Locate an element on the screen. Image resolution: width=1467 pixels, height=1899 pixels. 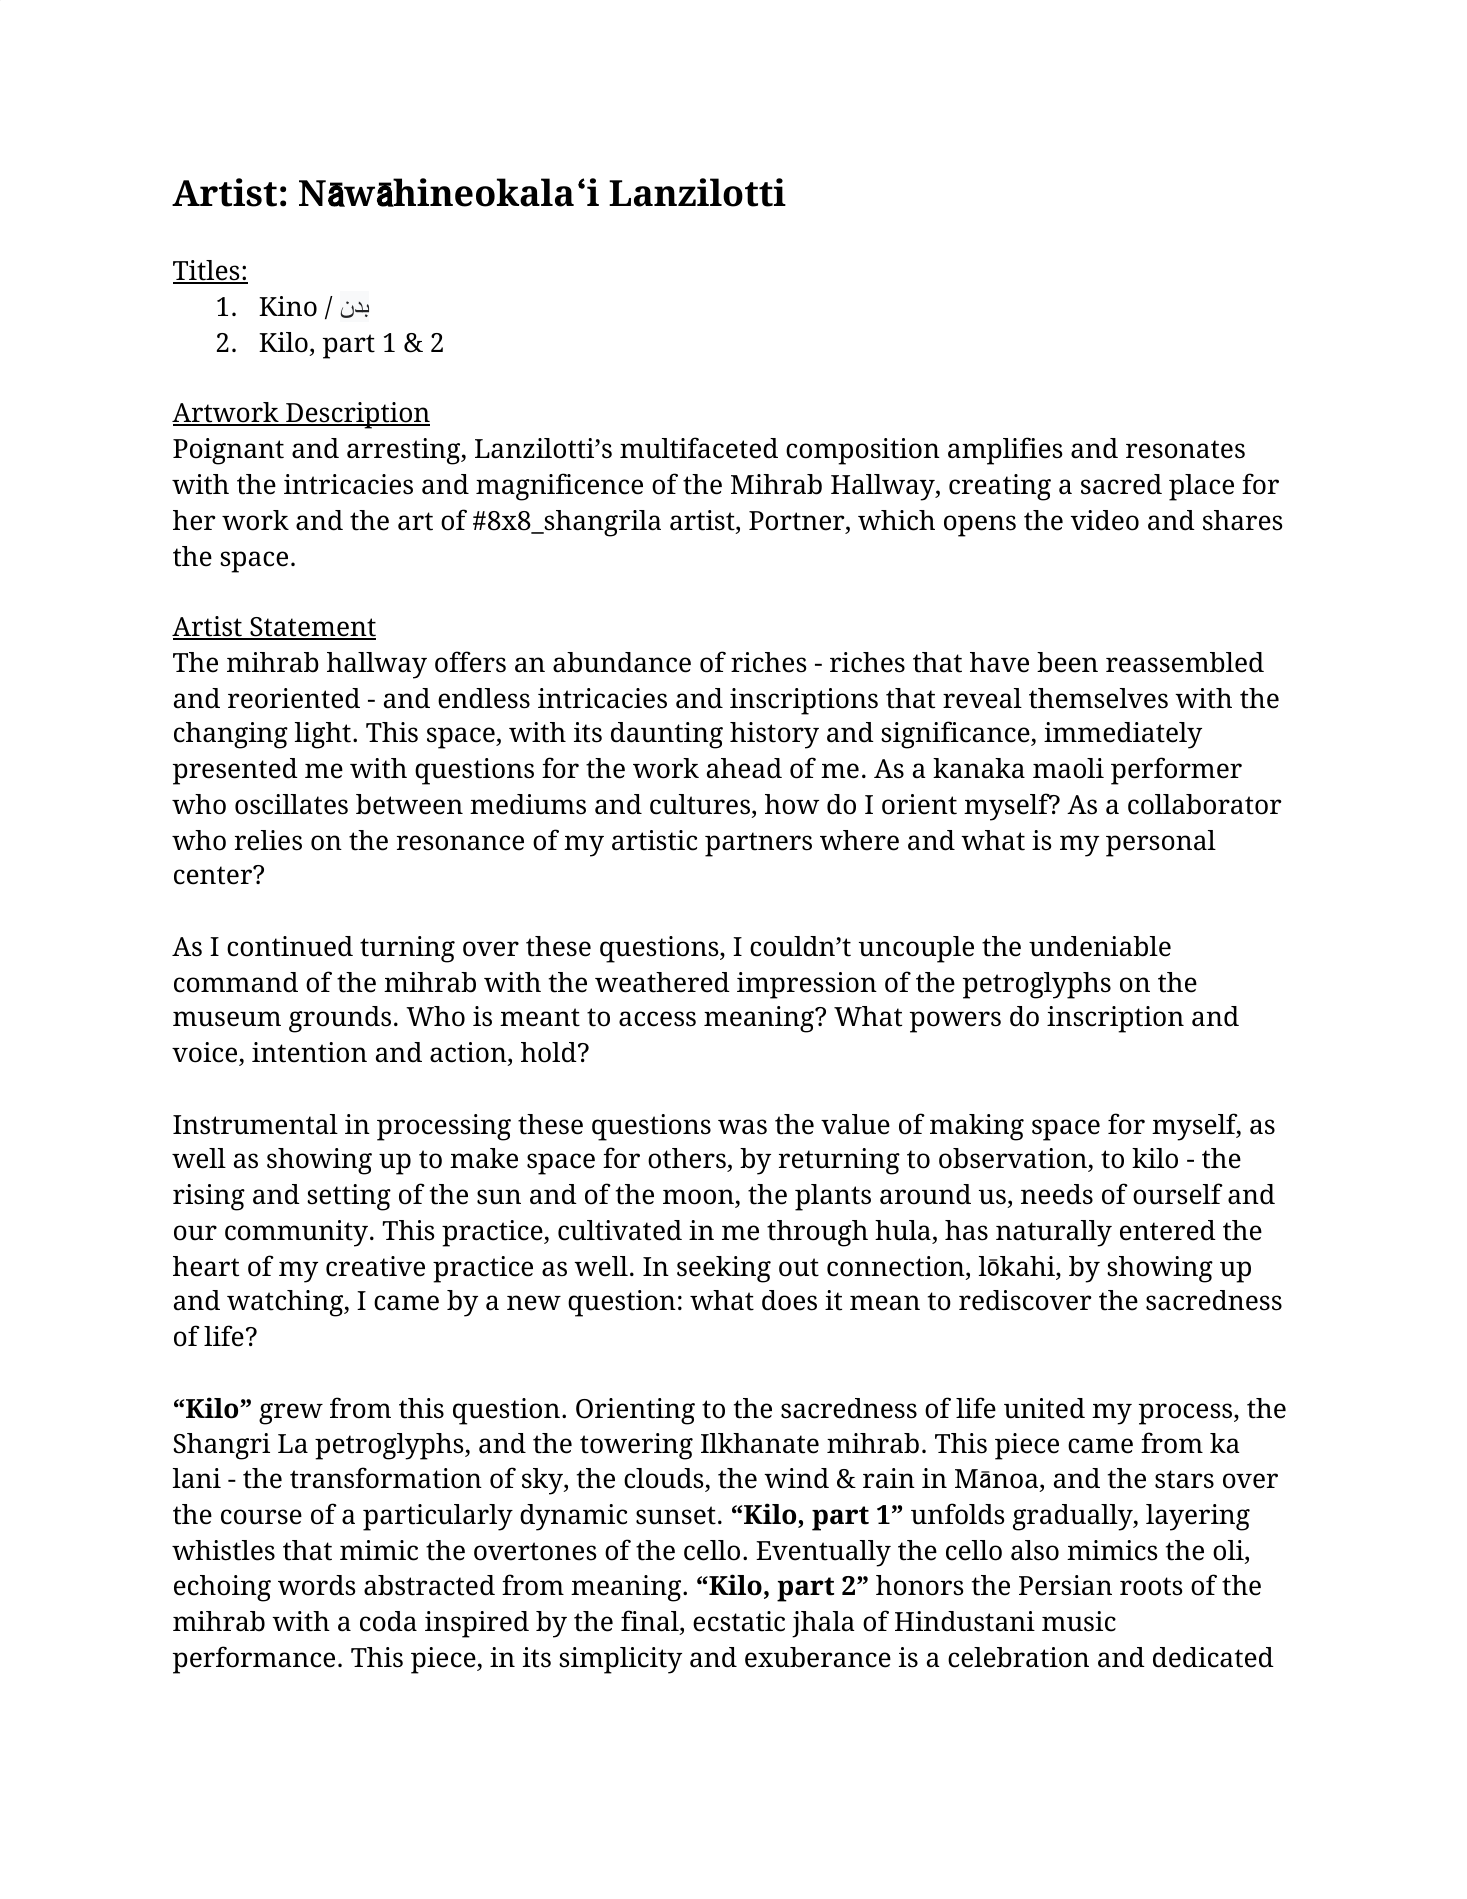
resonates is located at coordinates (1185, 449).
